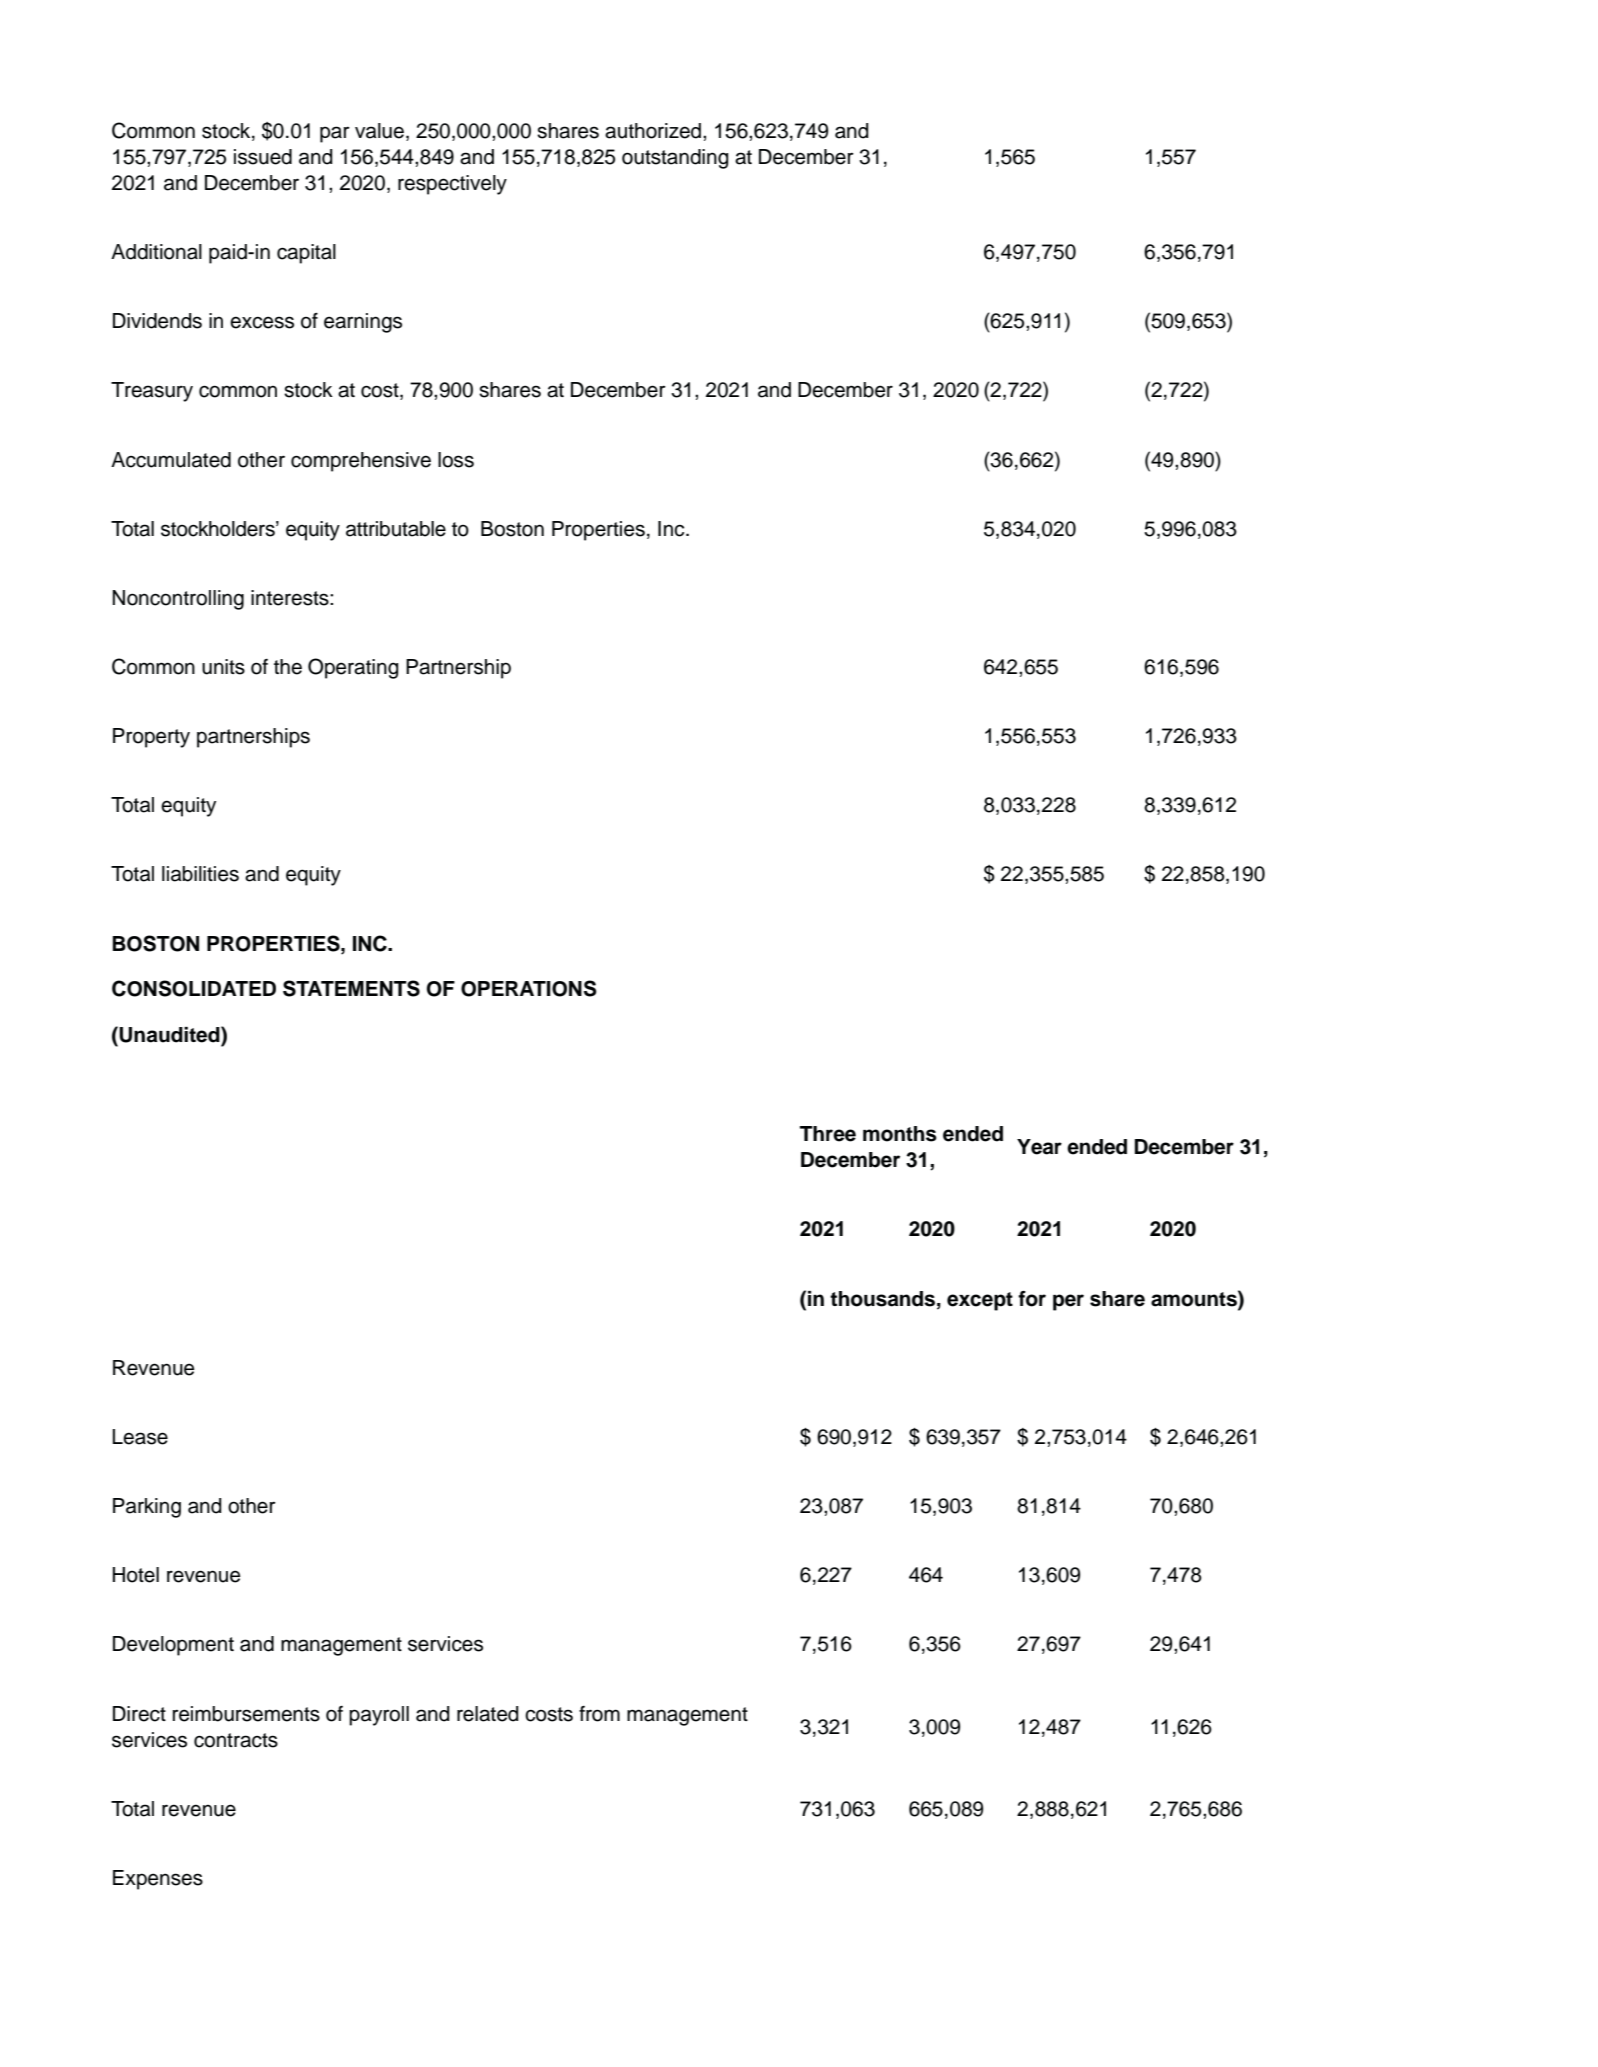  What do you see at coordinates (828, 1134) in the screenshot?
I see `Three` at bounding box center [828, 1134].
